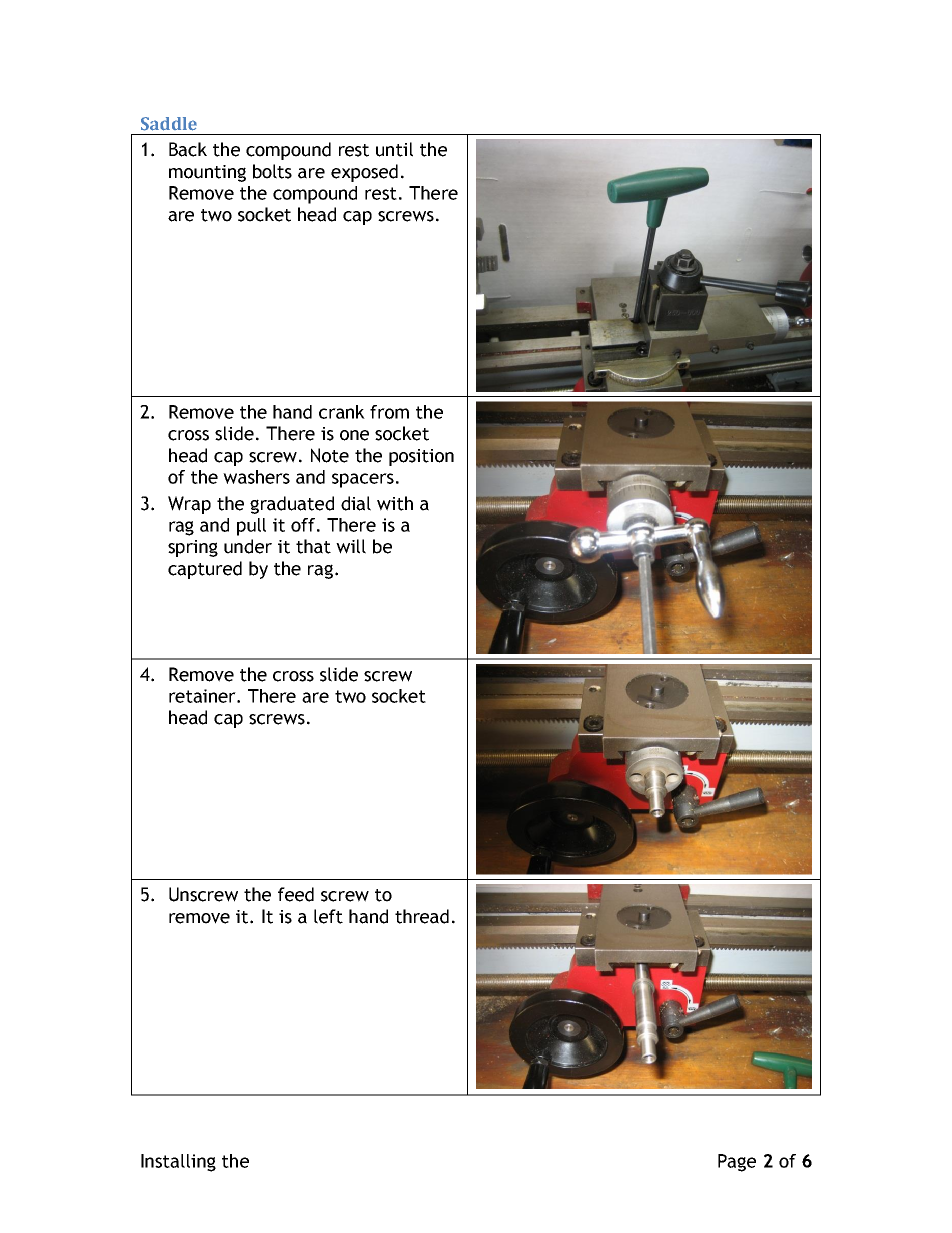  I want to click on bolts, so click(272, 171).
